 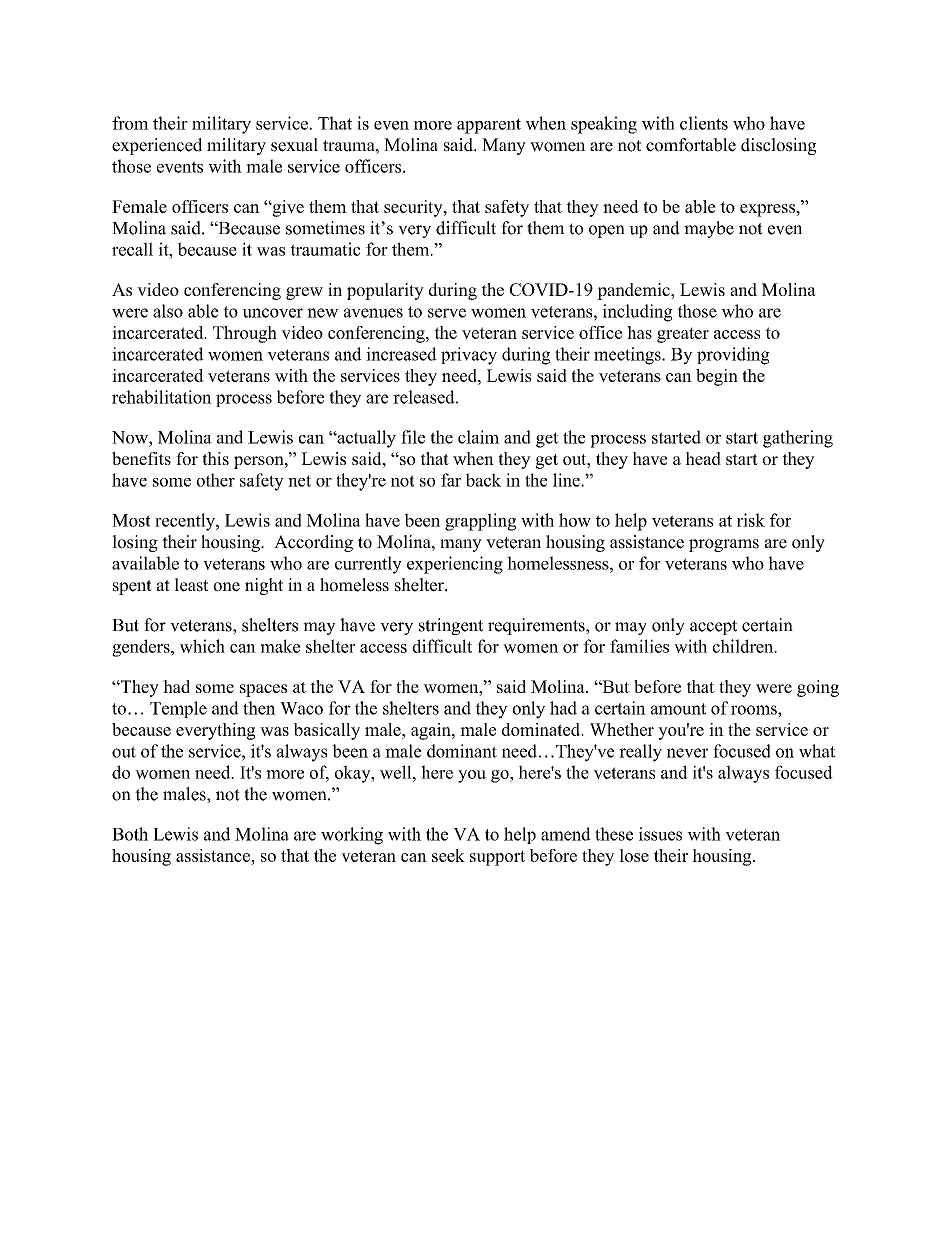 What do you see at coordinates (660, 834) in the image?
I see `issues` at bounding box center [660, 834].
